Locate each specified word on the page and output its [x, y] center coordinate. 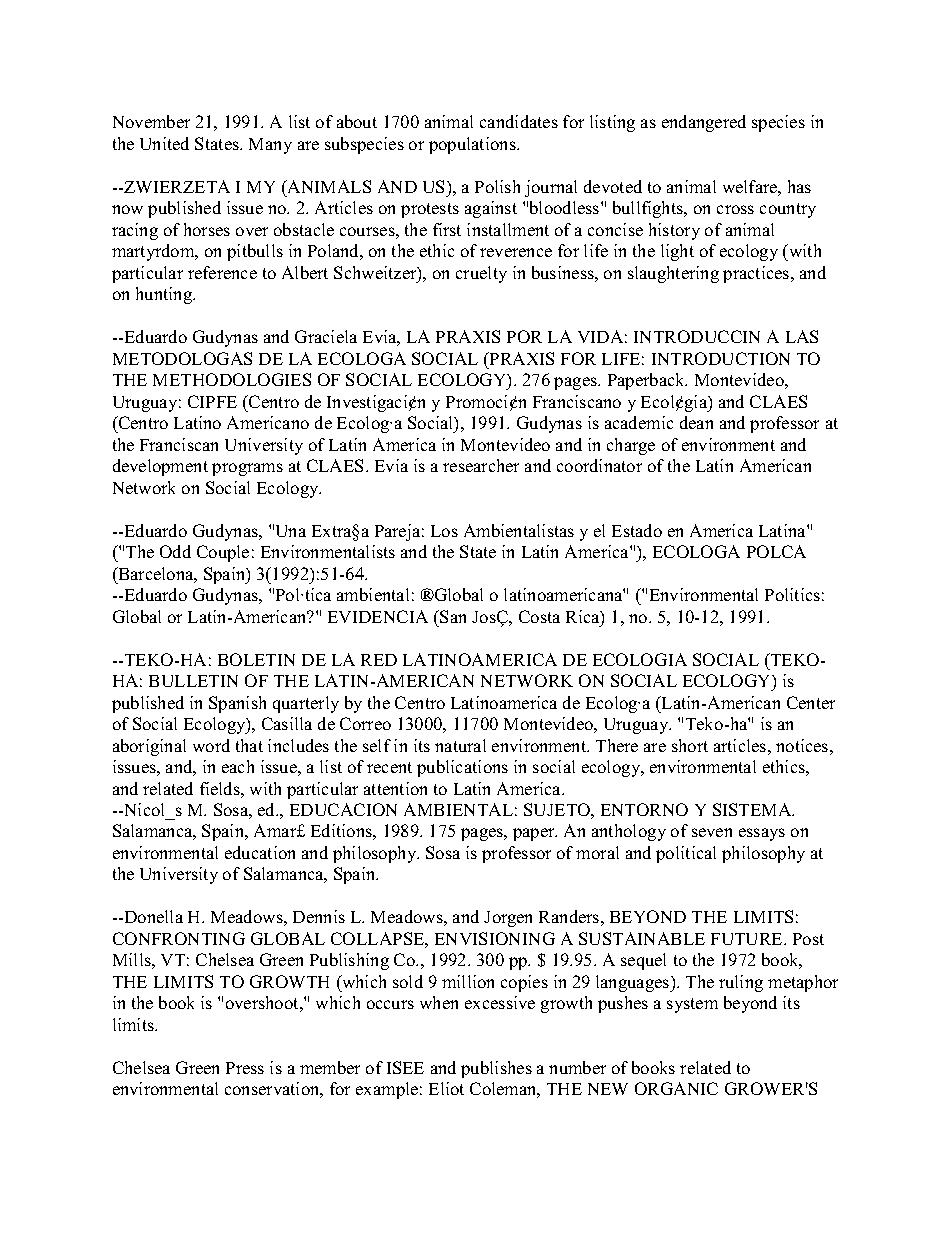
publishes [496, 1069]
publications [462, 768]
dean [696, 422]
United [164, 143]
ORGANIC [676, 1088]
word [211, 745]
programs [247, 469]
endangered [704, 123]
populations [473, 145]
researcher [481, 465]
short [690, 745]
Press [245, 1068]
